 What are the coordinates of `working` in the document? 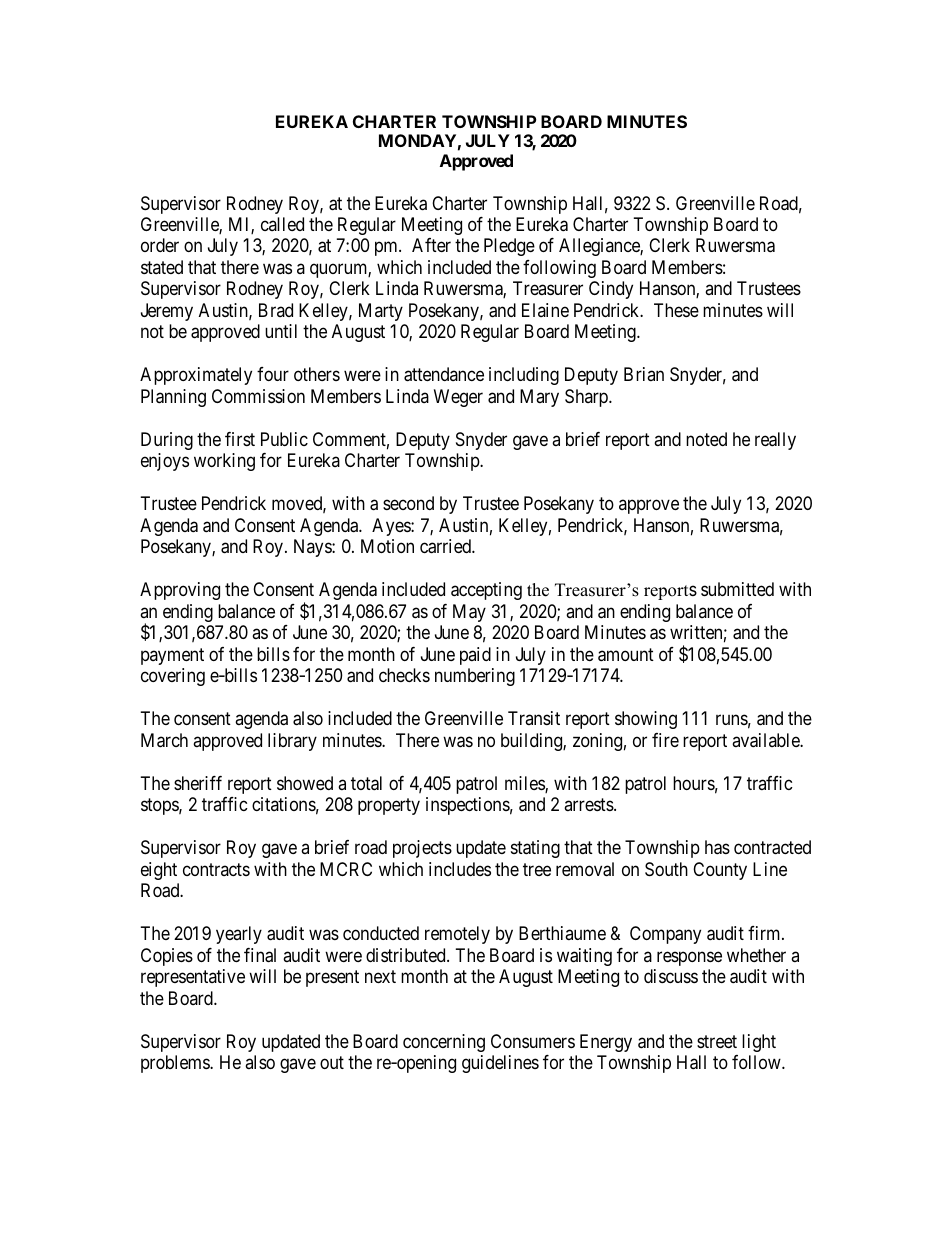 It's located at (224, 462).
